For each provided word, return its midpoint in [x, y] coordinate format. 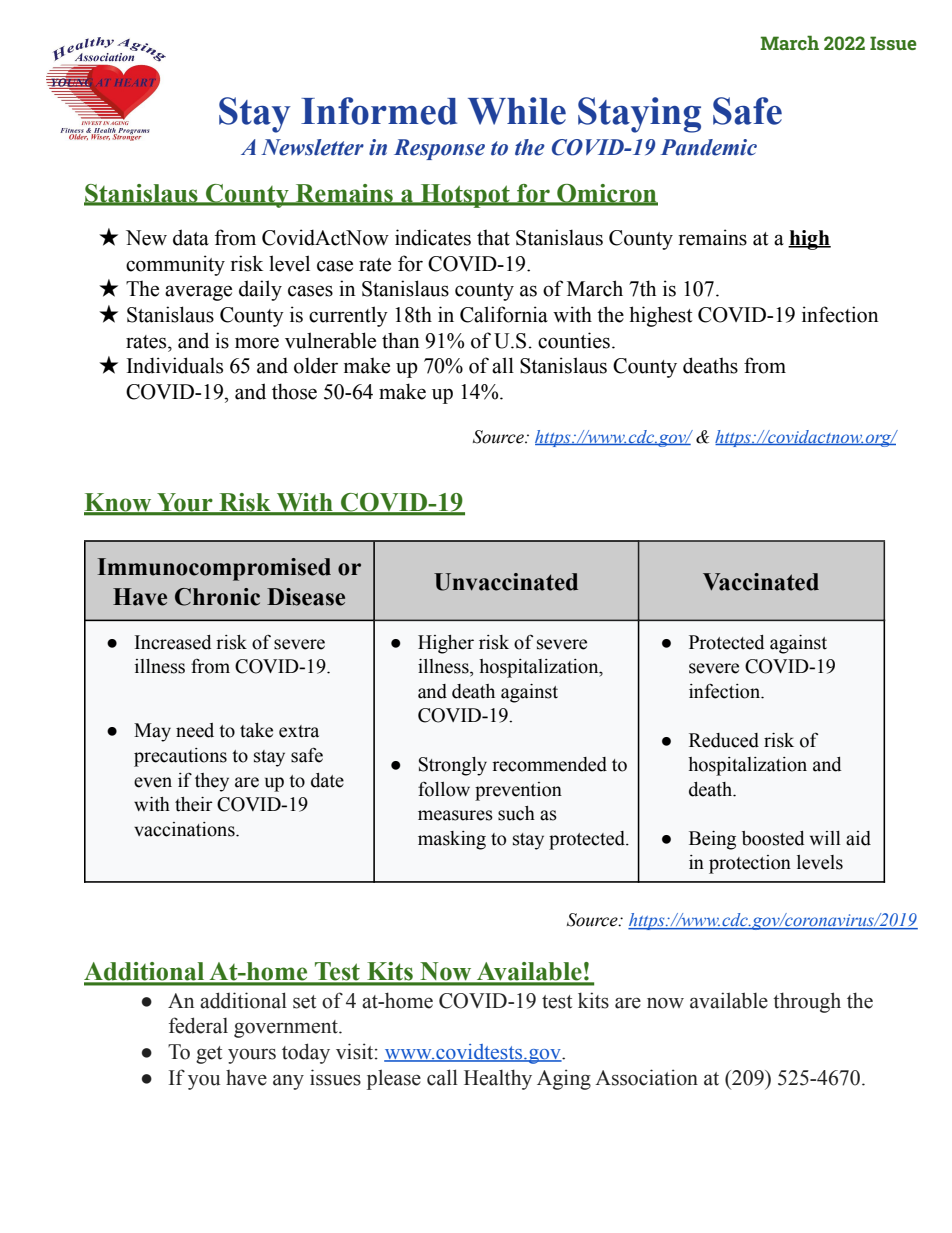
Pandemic [709, 147]
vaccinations [185, 829]
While [517, 111]
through [807, 1002]
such [516, 813]
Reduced [724, 740]
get [209, 1055]
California [504, 314]
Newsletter [312, 147]
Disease [306, 597]
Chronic [217, 597]
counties [574, 340]
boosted [773, 838]
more [257, 343]
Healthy [498, 1079]
